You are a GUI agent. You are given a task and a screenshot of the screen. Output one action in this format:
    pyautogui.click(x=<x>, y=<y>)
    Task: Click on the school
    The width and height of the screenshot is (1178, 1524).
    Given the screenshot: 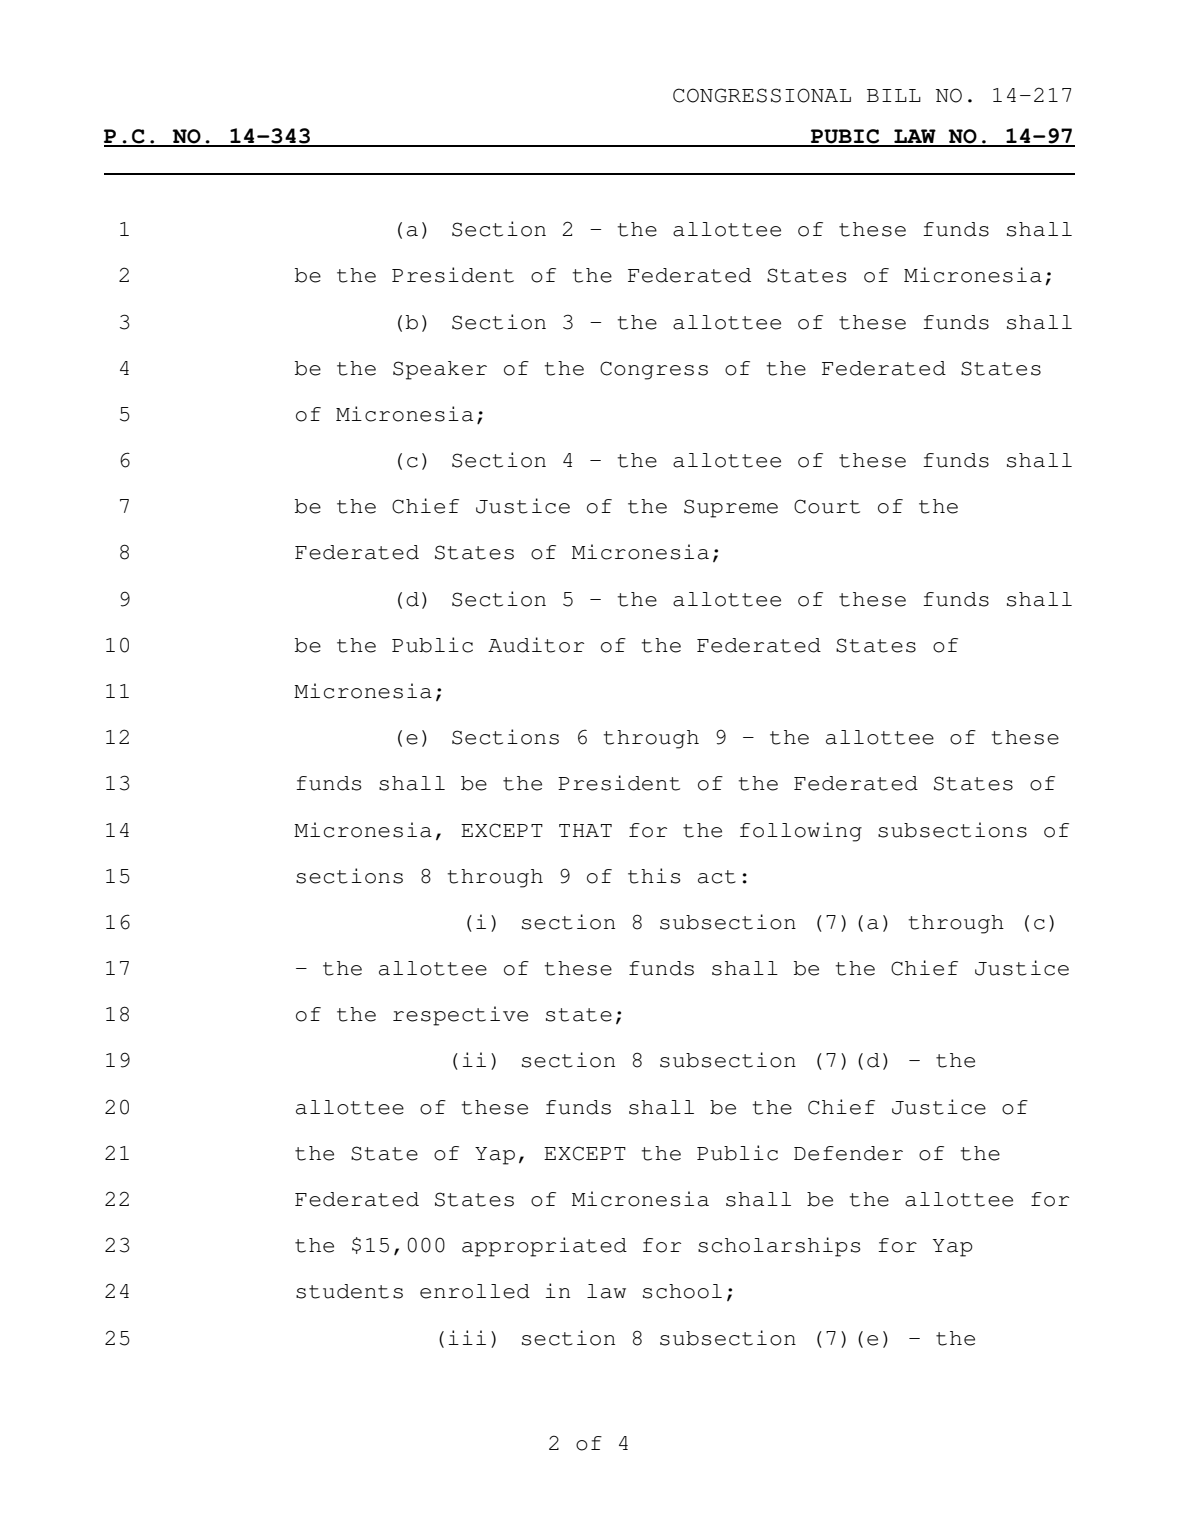 What is the action you would take?
    pyautogui.click(x=682, y=1291)
